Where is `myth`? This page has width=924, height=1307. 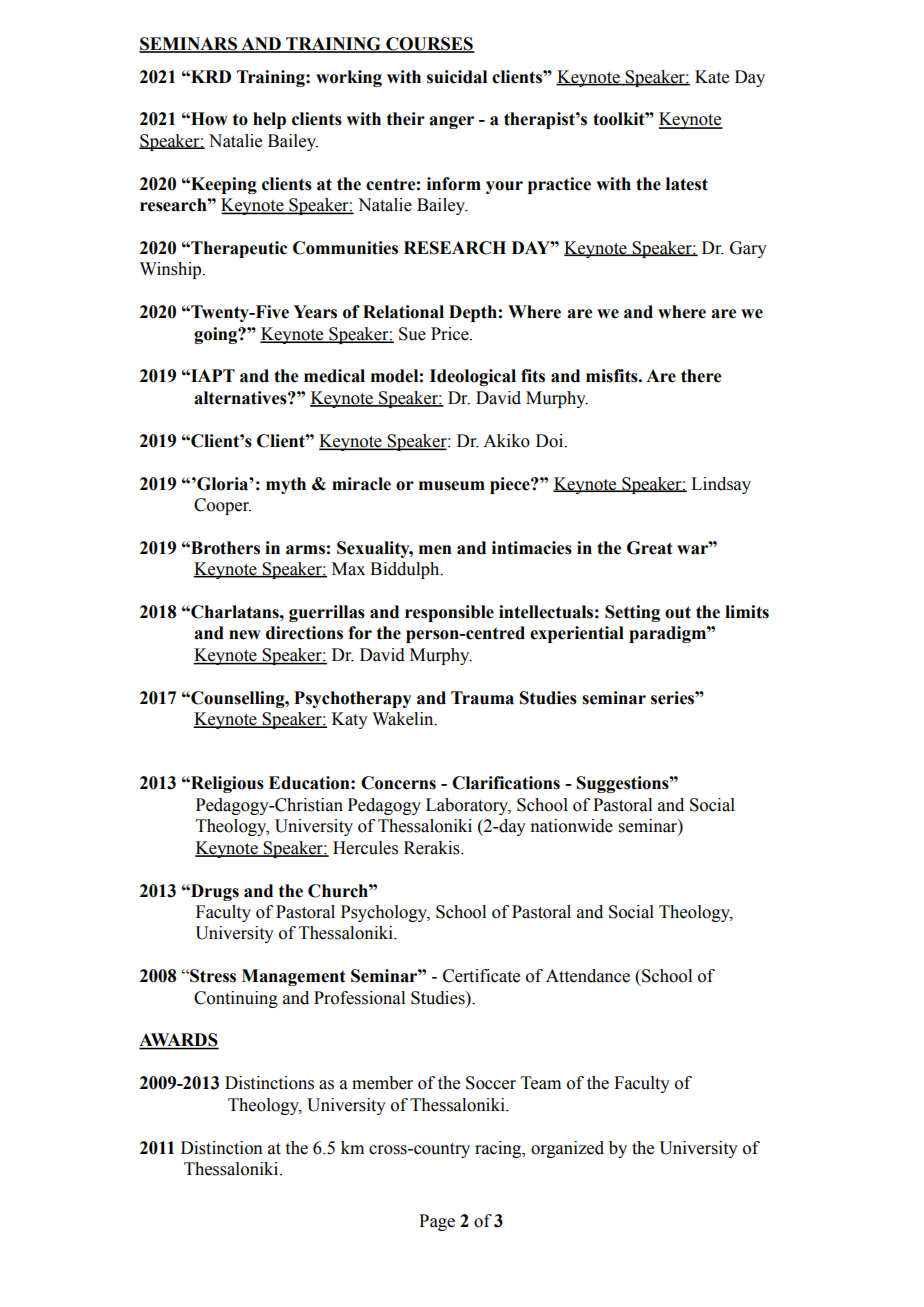 myth is located at coordinates (286, 485).
